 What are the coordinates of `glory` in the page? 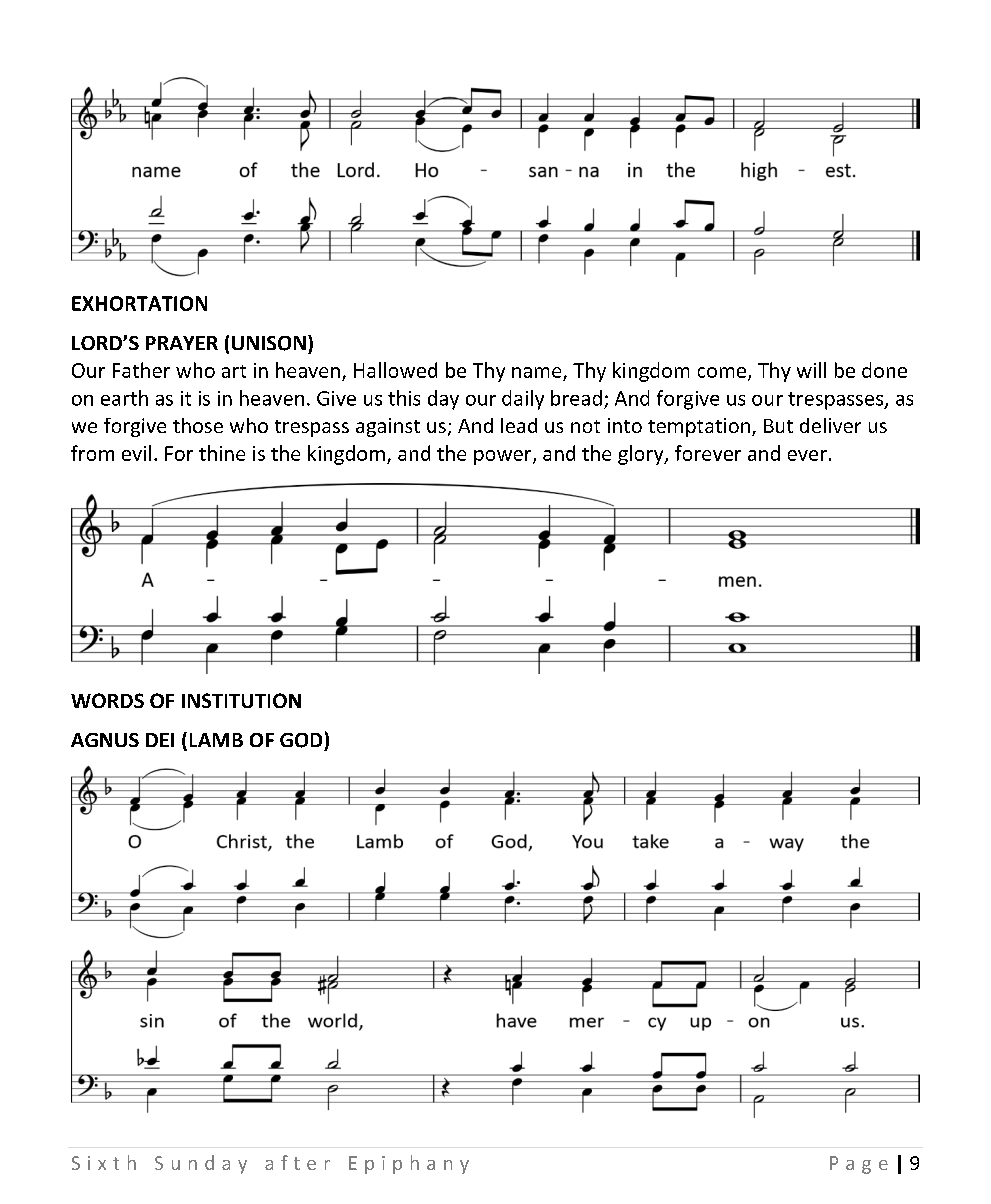 It's located at (642, 455).
